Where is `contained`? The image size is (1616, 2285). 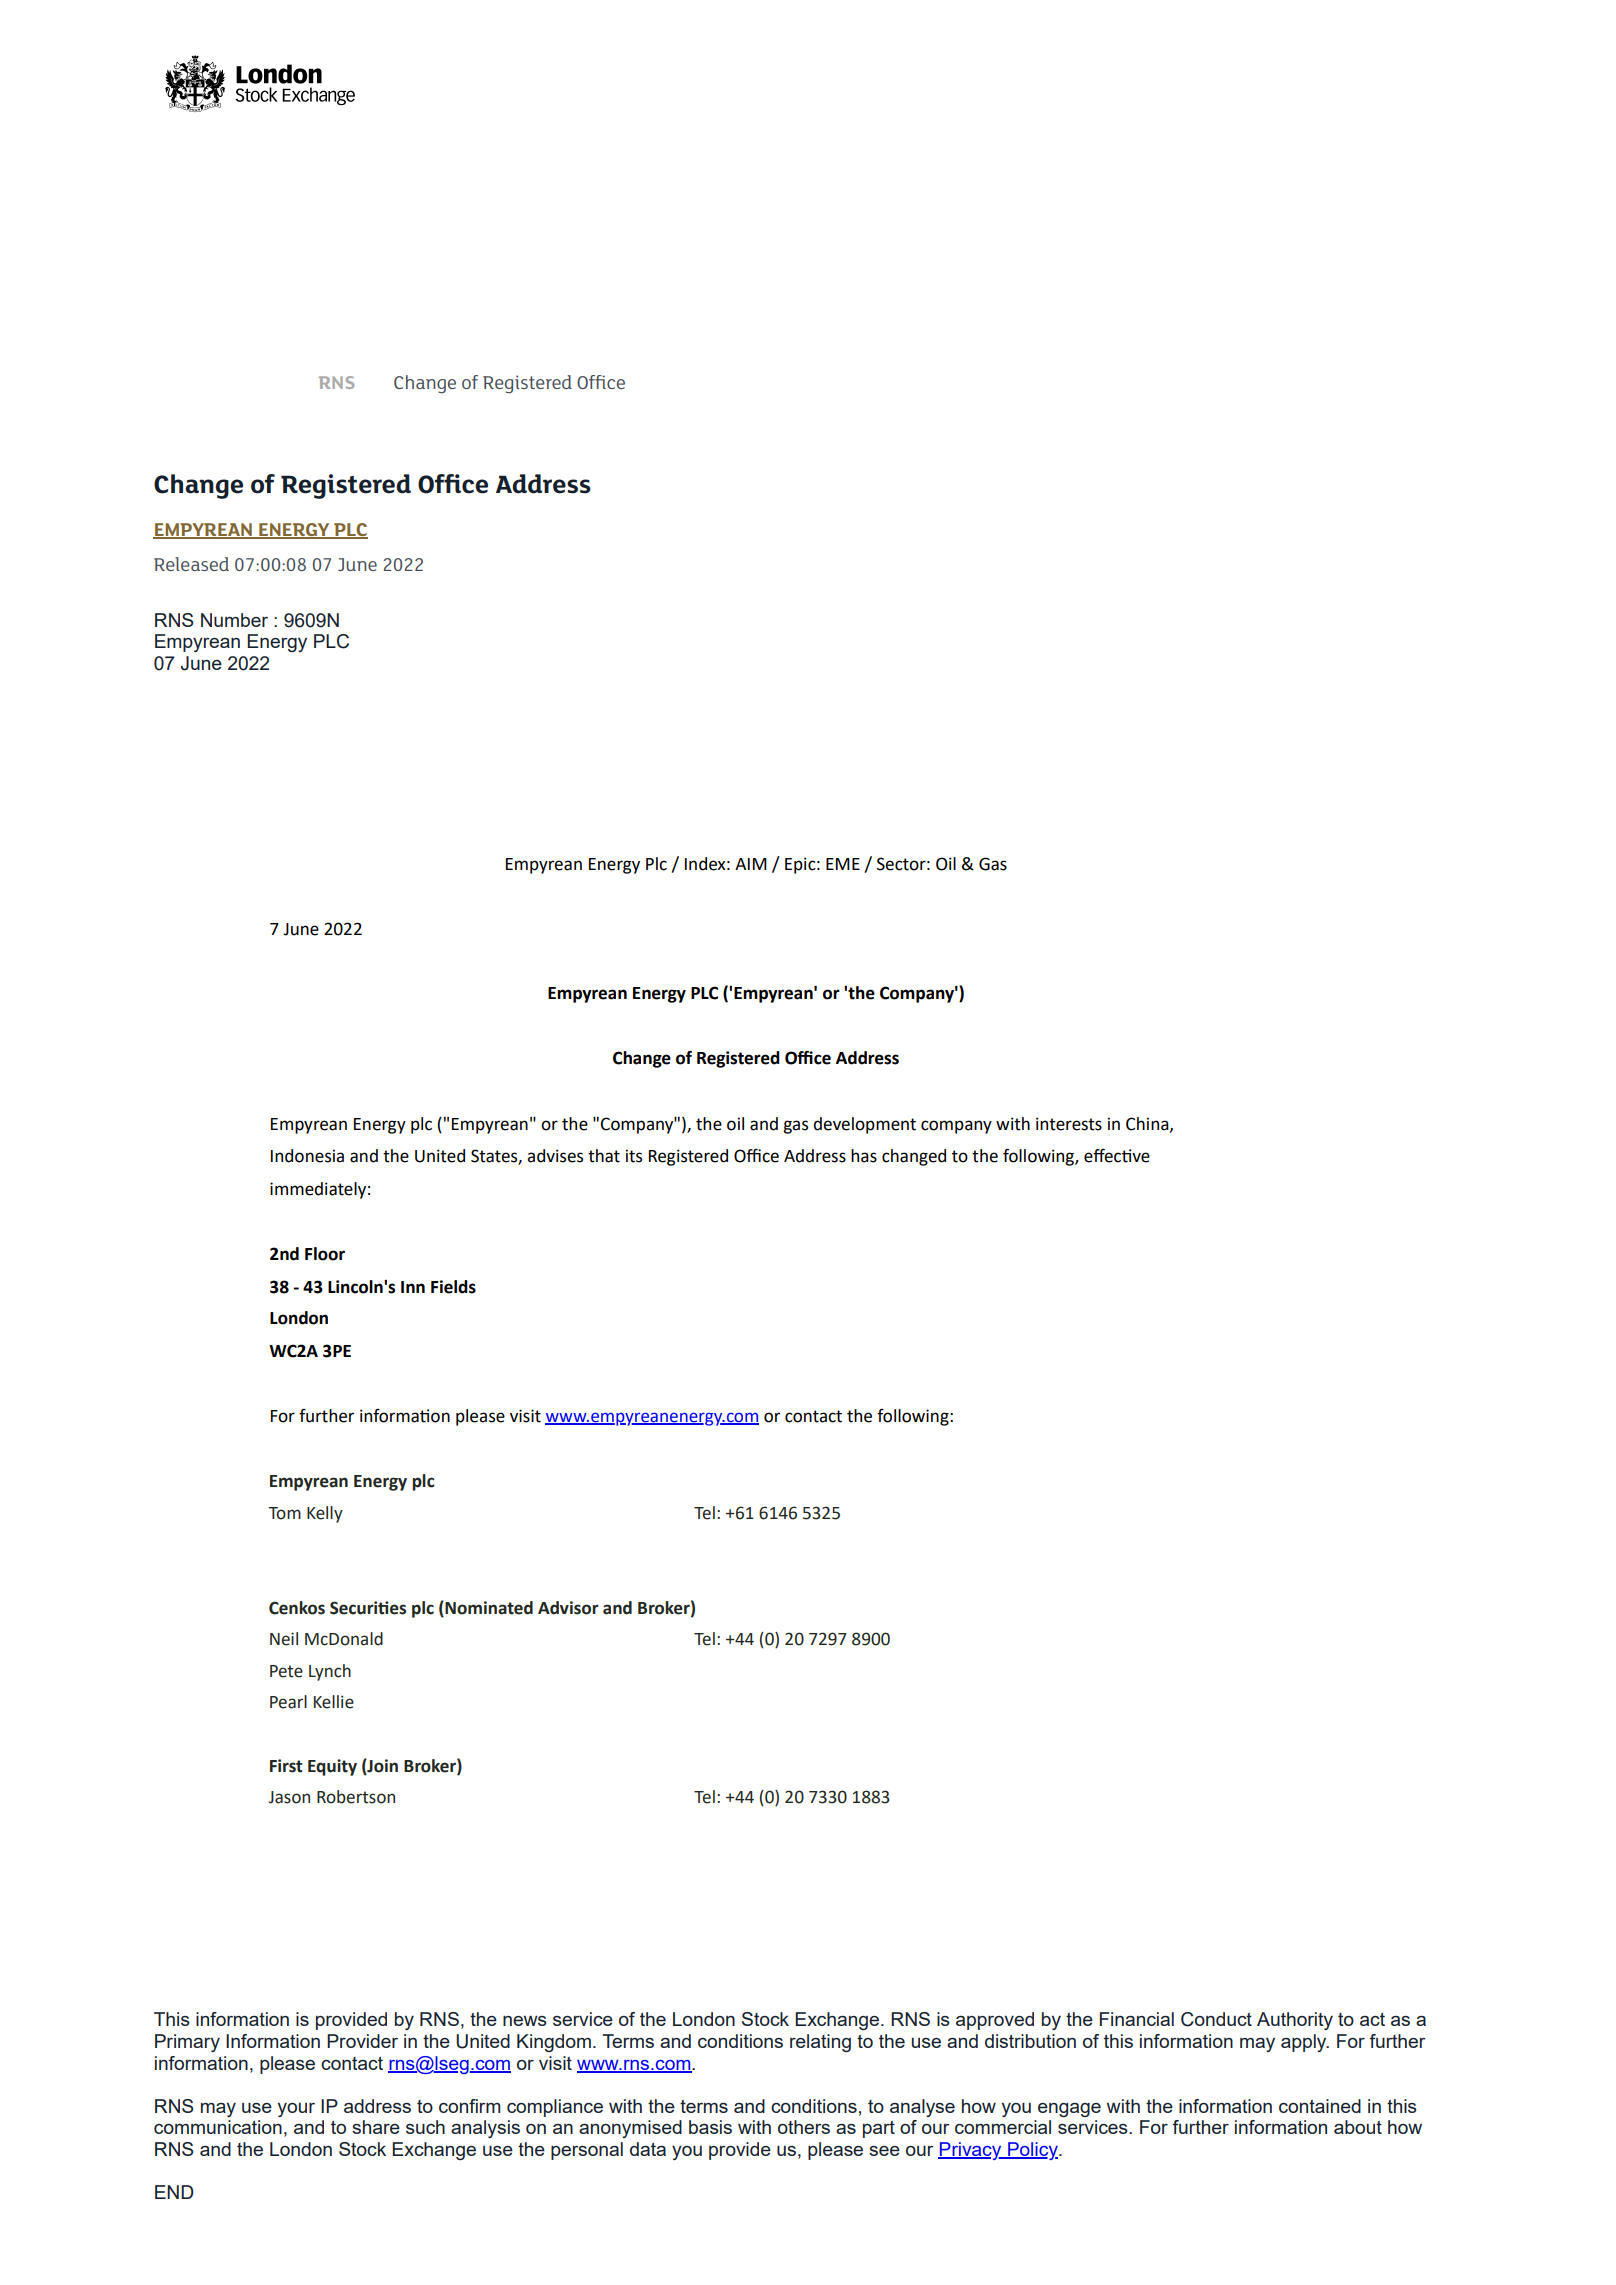 contained is located at coordinates (1320, 2106).
